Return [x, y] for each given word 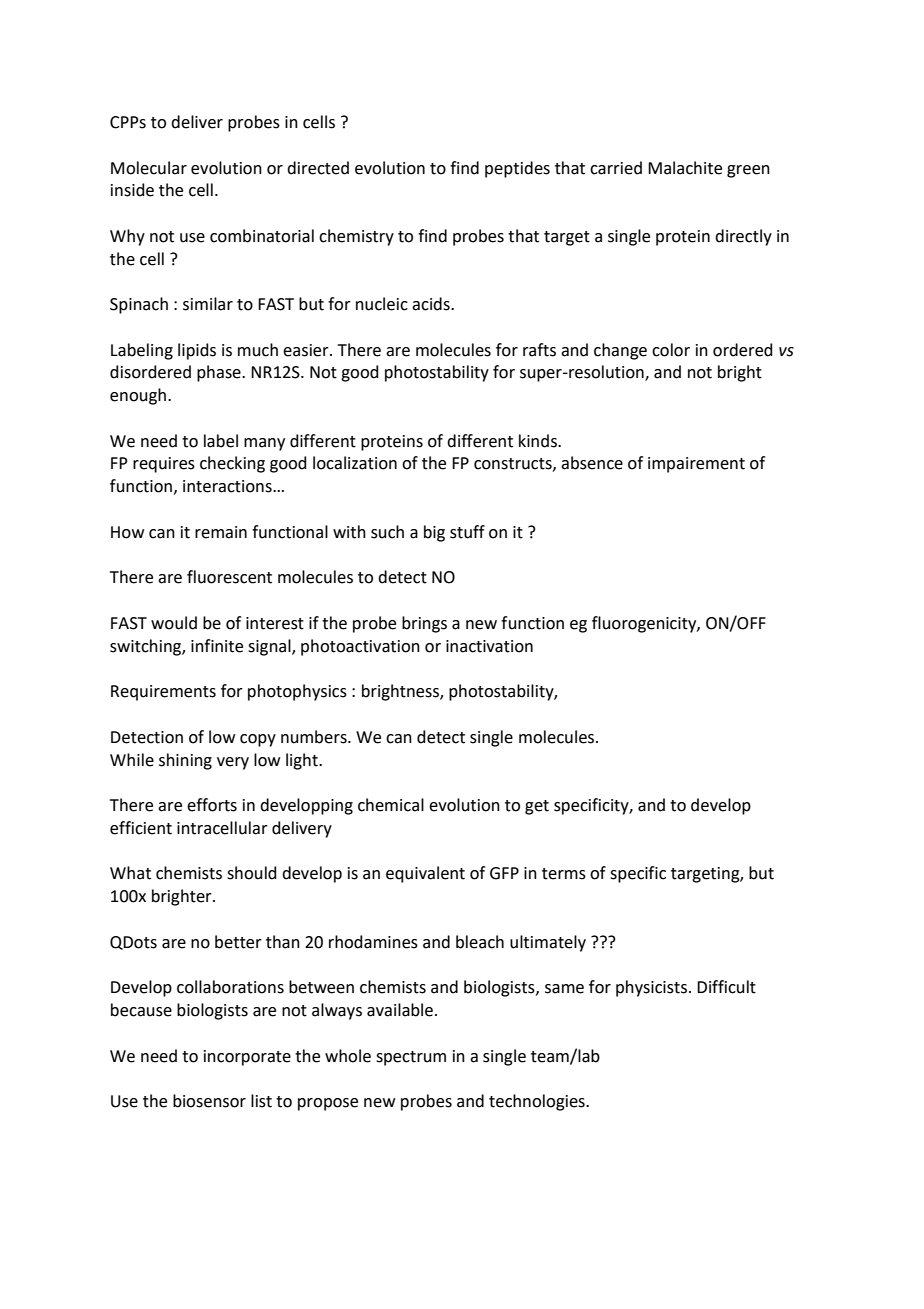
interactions [228, 486]
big [434, 533]
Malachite [685, 168]
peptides [517, 169]
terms [564, 874]
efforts [212, 805]
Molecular [149, 168]
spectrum [411, 1058]
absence [592, 463]
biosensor [209, 1101]
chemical [391, 805]
